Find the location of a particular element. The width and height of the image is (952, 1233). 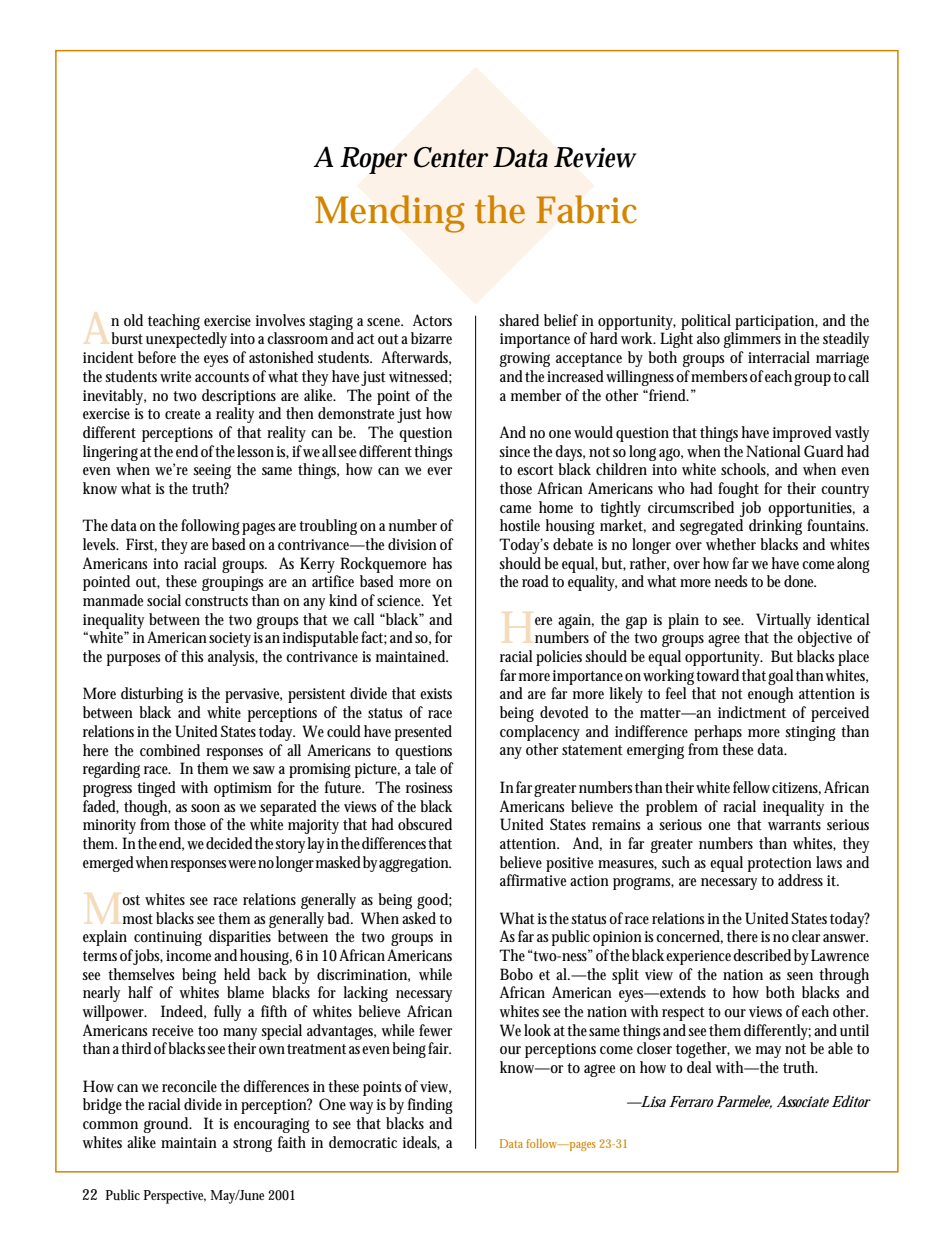

growing is located at coordinates (525, 359).
